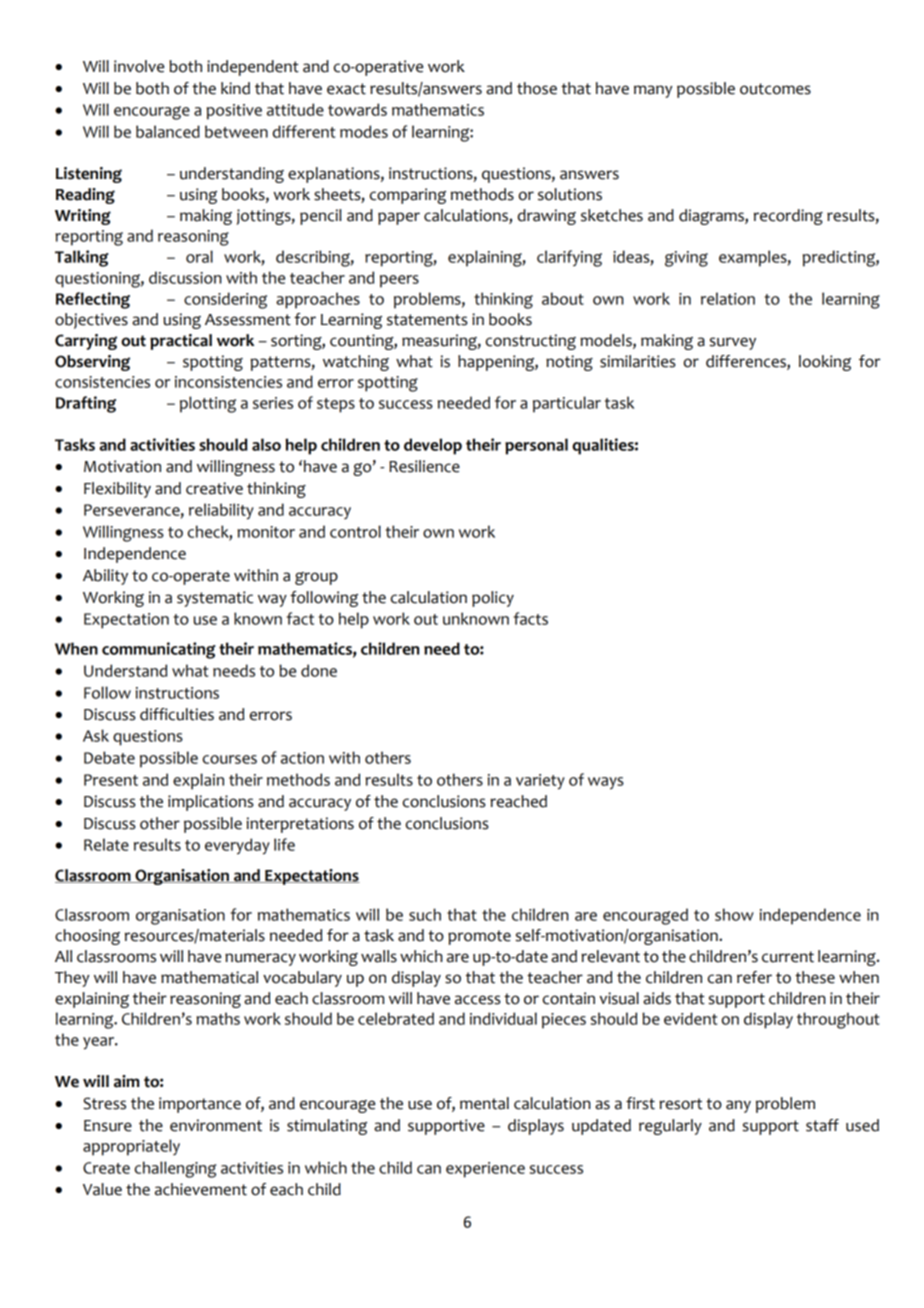  I want to click on challenging, so click(175, 1169).
